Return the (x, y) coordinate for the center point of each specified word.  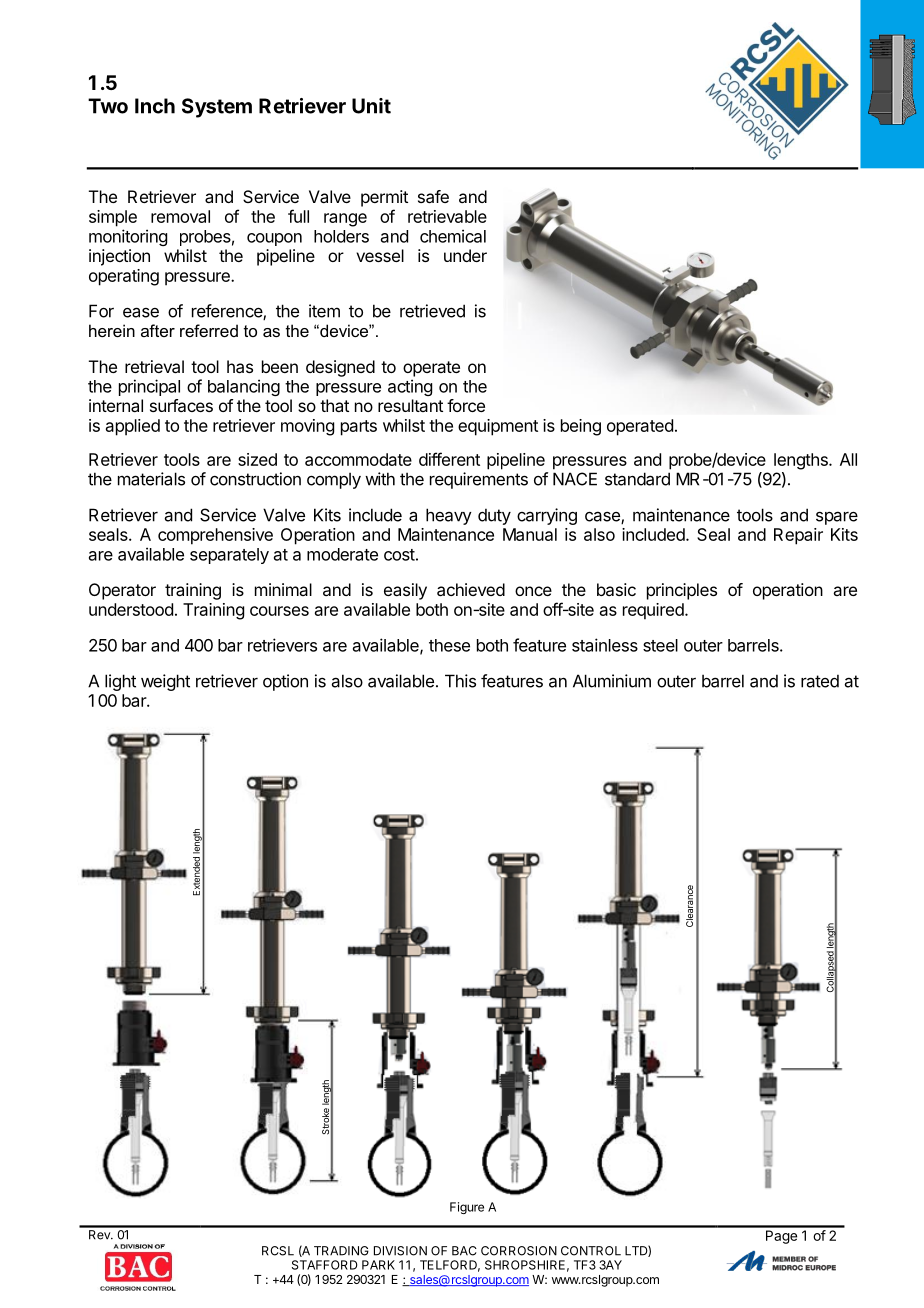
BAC (464, 1251)
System (217, 108)
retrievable (447, 216)
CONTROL (591, 1251)
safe (433, 196)
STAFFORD (325, 1265)
